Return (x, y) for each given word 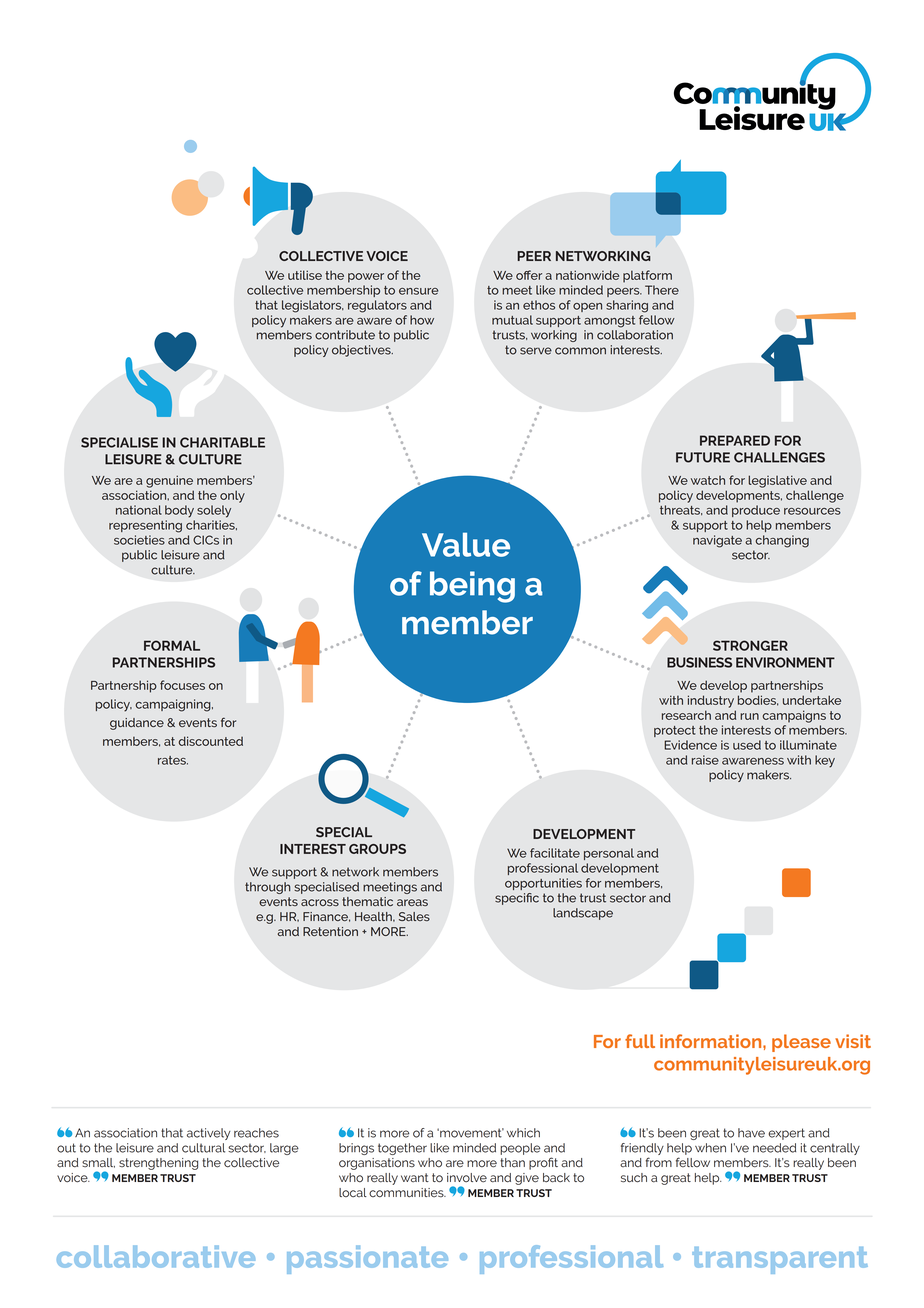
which (523, 1133)
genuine (169, 481)
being (472, 587)
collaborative (156, 1256)
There (662, 290)
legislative (777, 481)
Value (466, 544)
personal (609, 854)
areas (412, 902)
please (801, 1043)
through (267, 888)
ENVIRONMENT (785, 662)
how (422, 320)
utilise (305, 275)
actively (209, 1134)
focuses (182, 685)
